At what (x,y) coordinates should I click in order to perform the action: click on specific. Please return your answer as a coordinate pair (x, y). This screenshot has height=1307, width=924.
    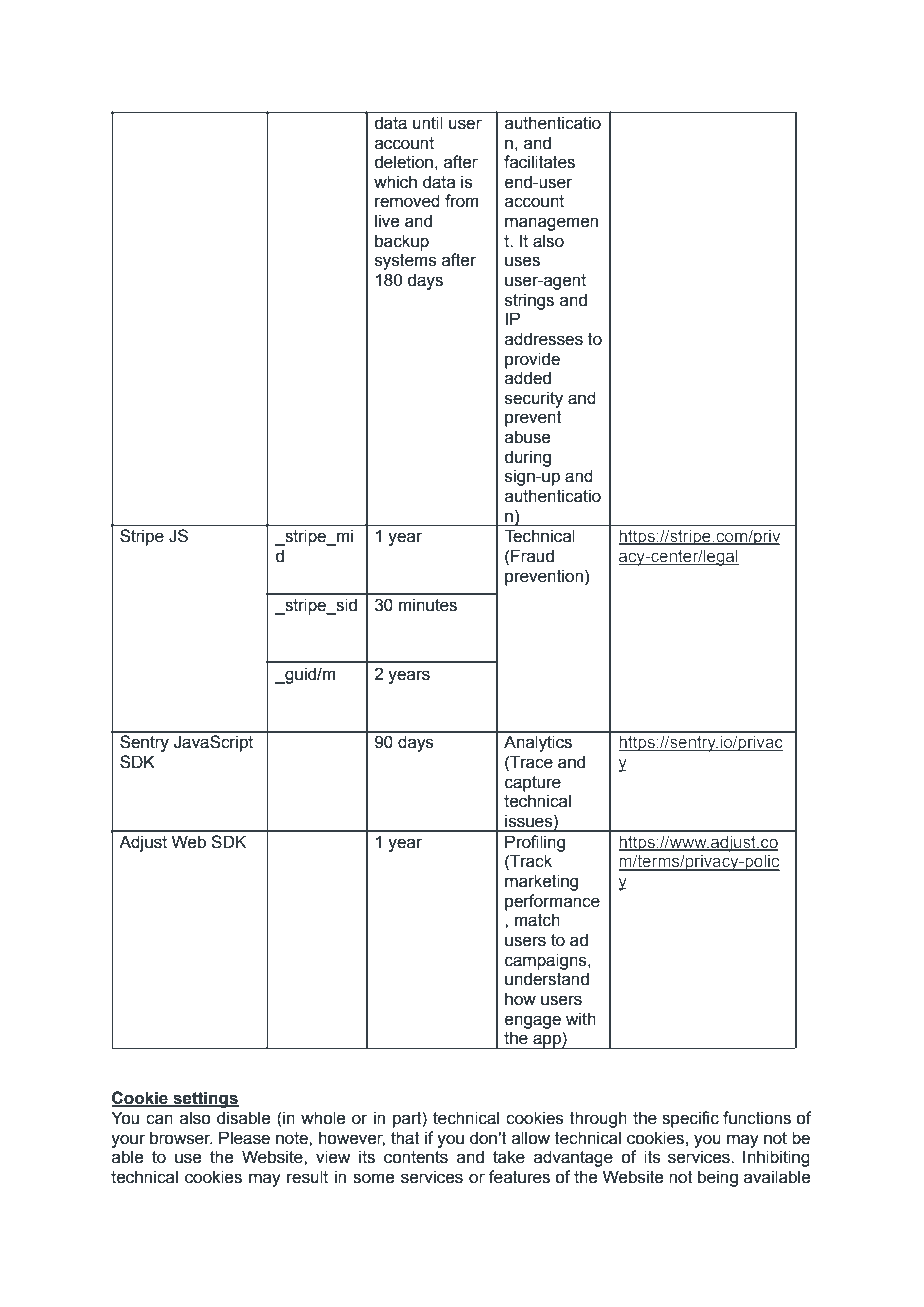
    Looking at the image, I should click on (690, 1119).
